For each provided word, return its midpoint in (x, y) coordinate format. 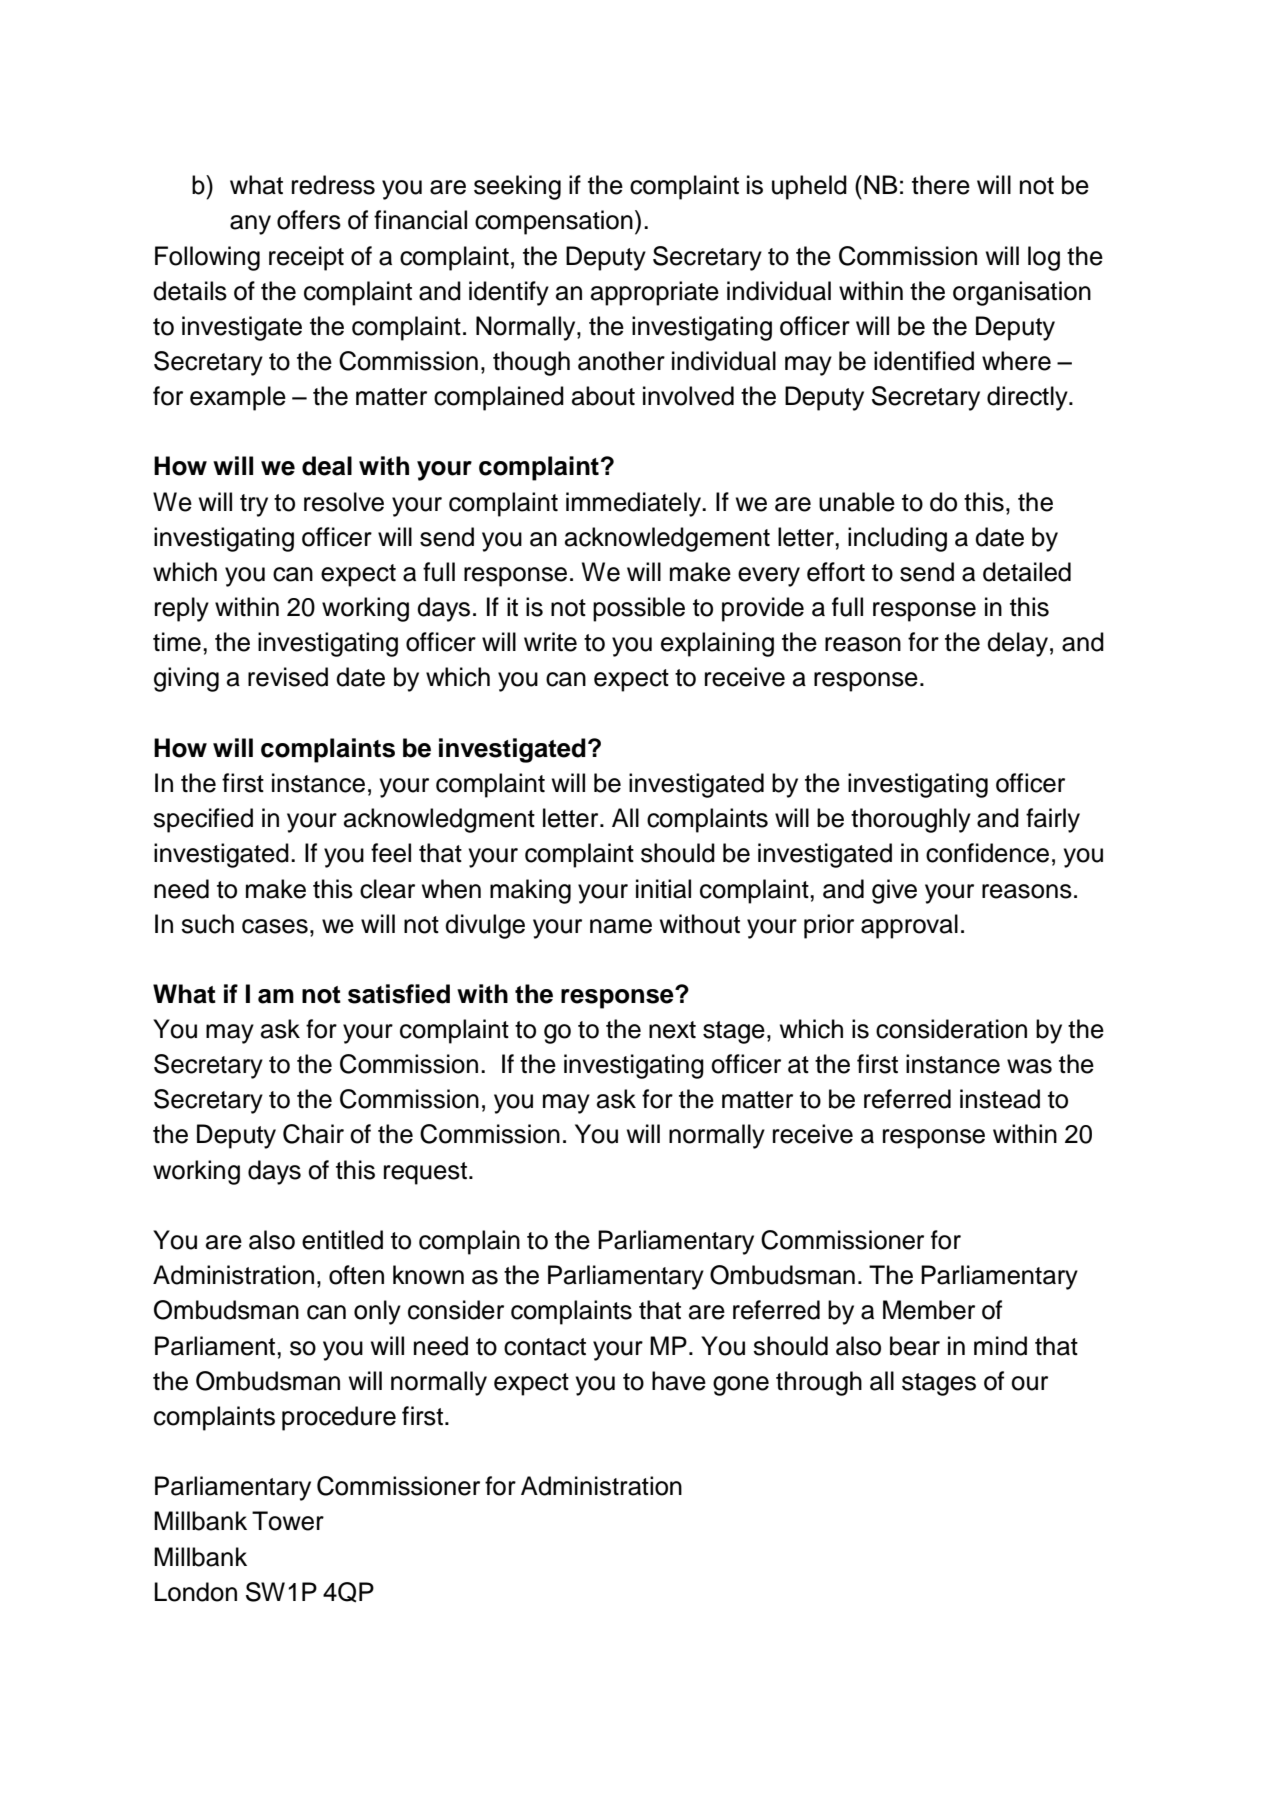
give (894, 891)
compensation (554, 222)
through (819, 1383)
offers (309, 220)
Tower (288, 1521)
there (941, 185)
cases (275, 926)
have (679, 1381)
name (621, 926)
